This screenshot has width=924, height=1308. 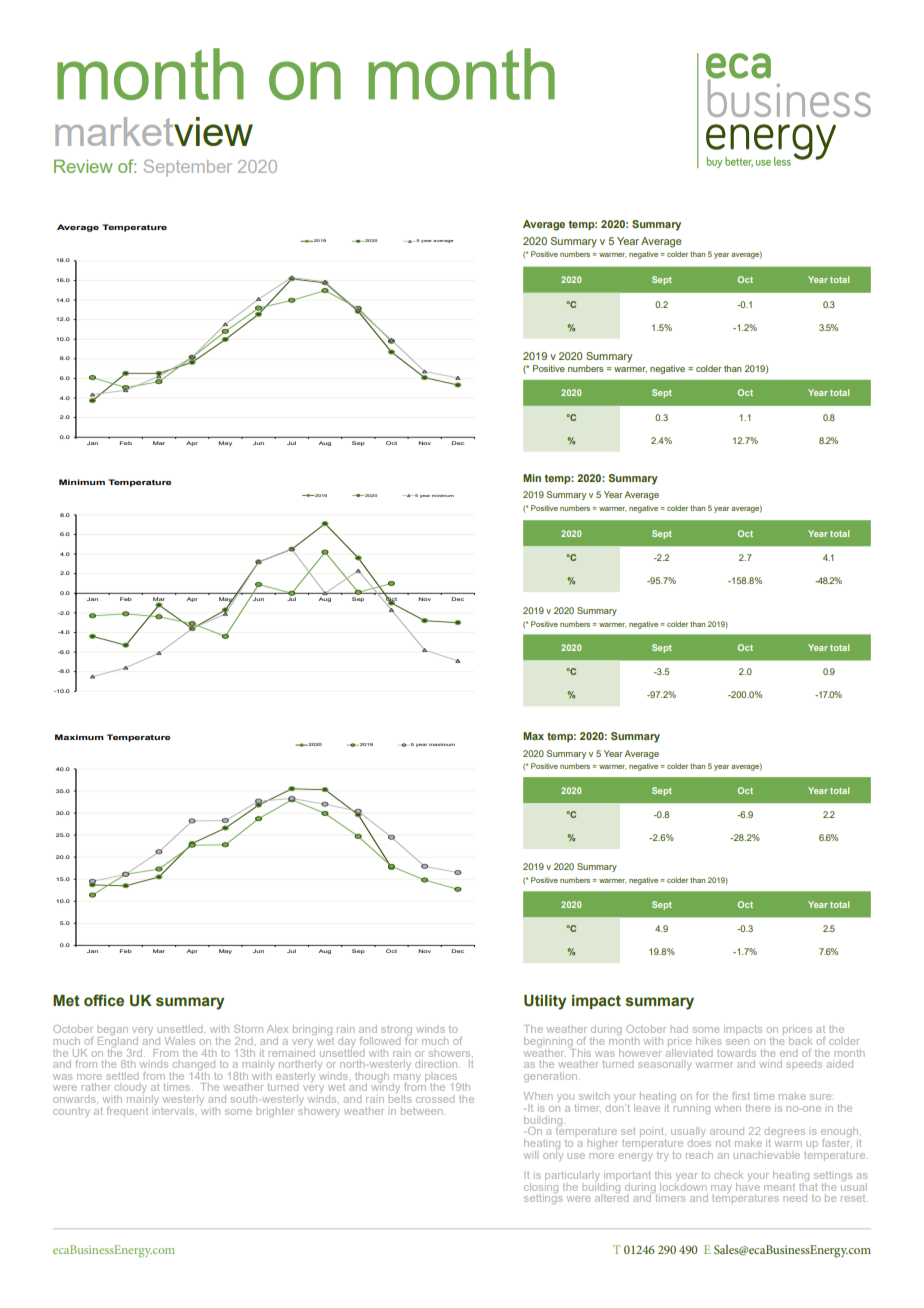 What do you see at coordinates (545, 1002) in the screenshot?
I see `Utility` at bounding box center [545, 1002].
